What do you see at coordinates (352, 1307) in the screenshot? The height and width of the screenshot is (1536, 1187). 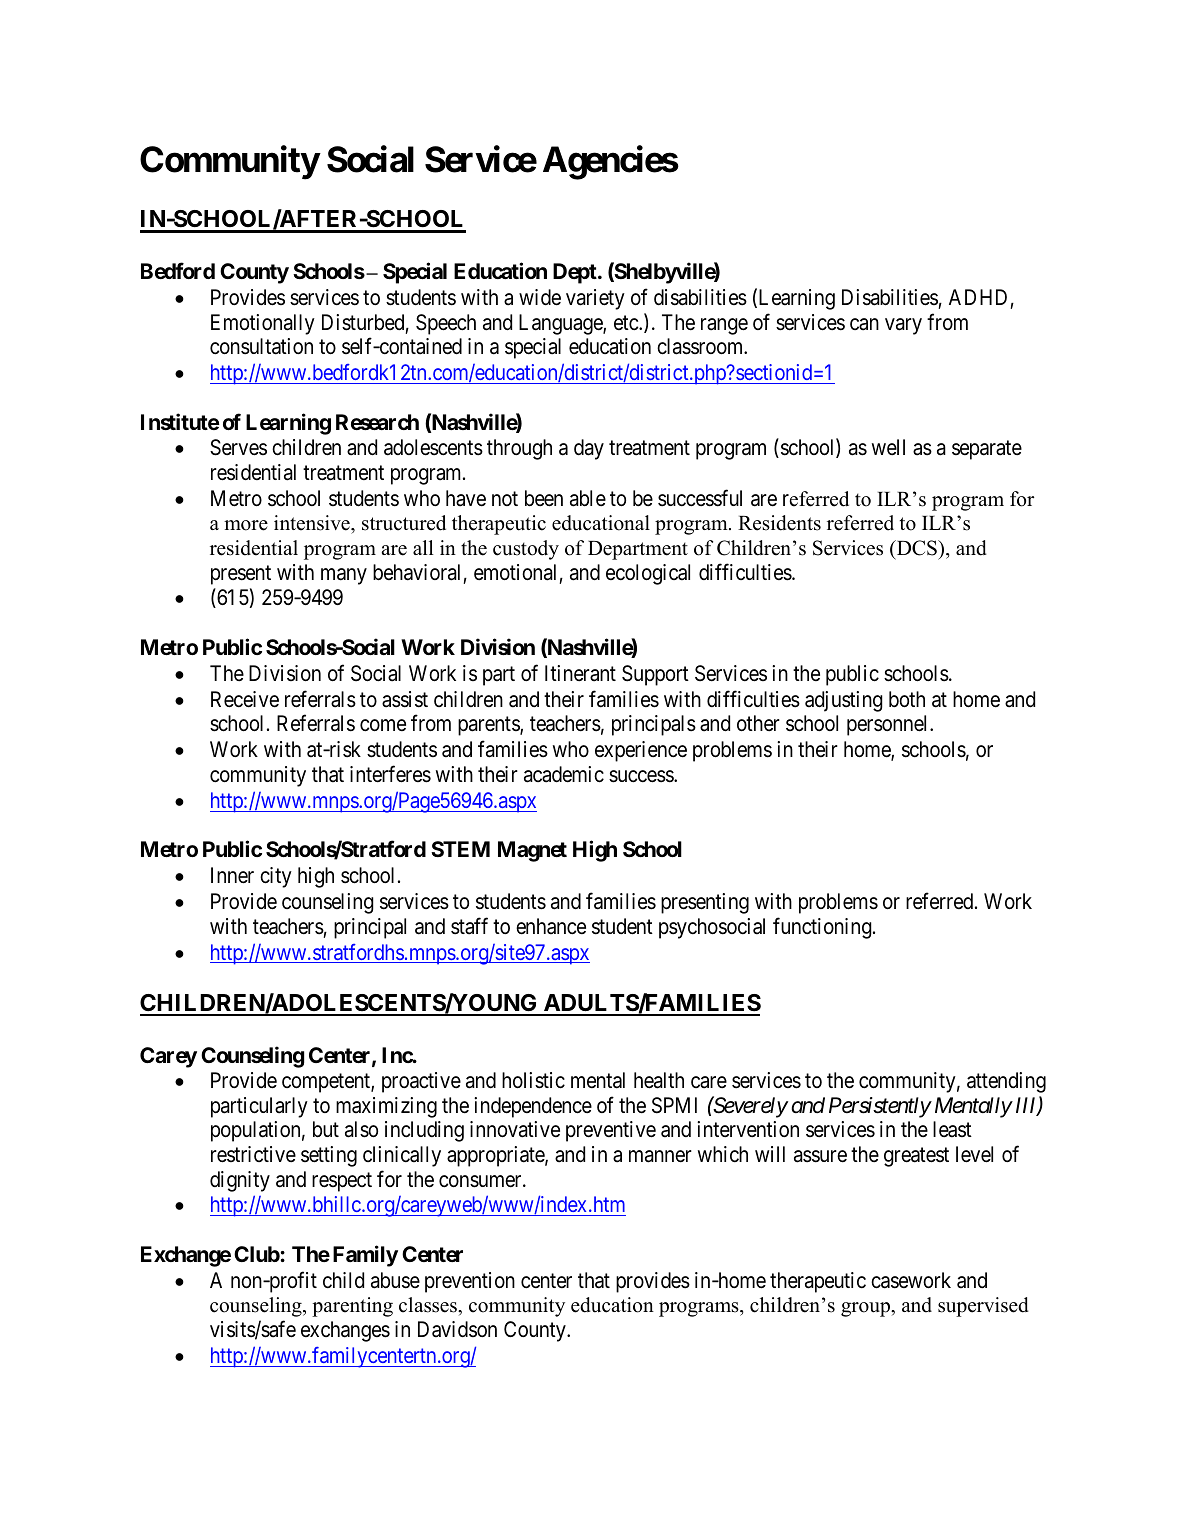 I see `parenting` at bounding box center [352, 1307].
